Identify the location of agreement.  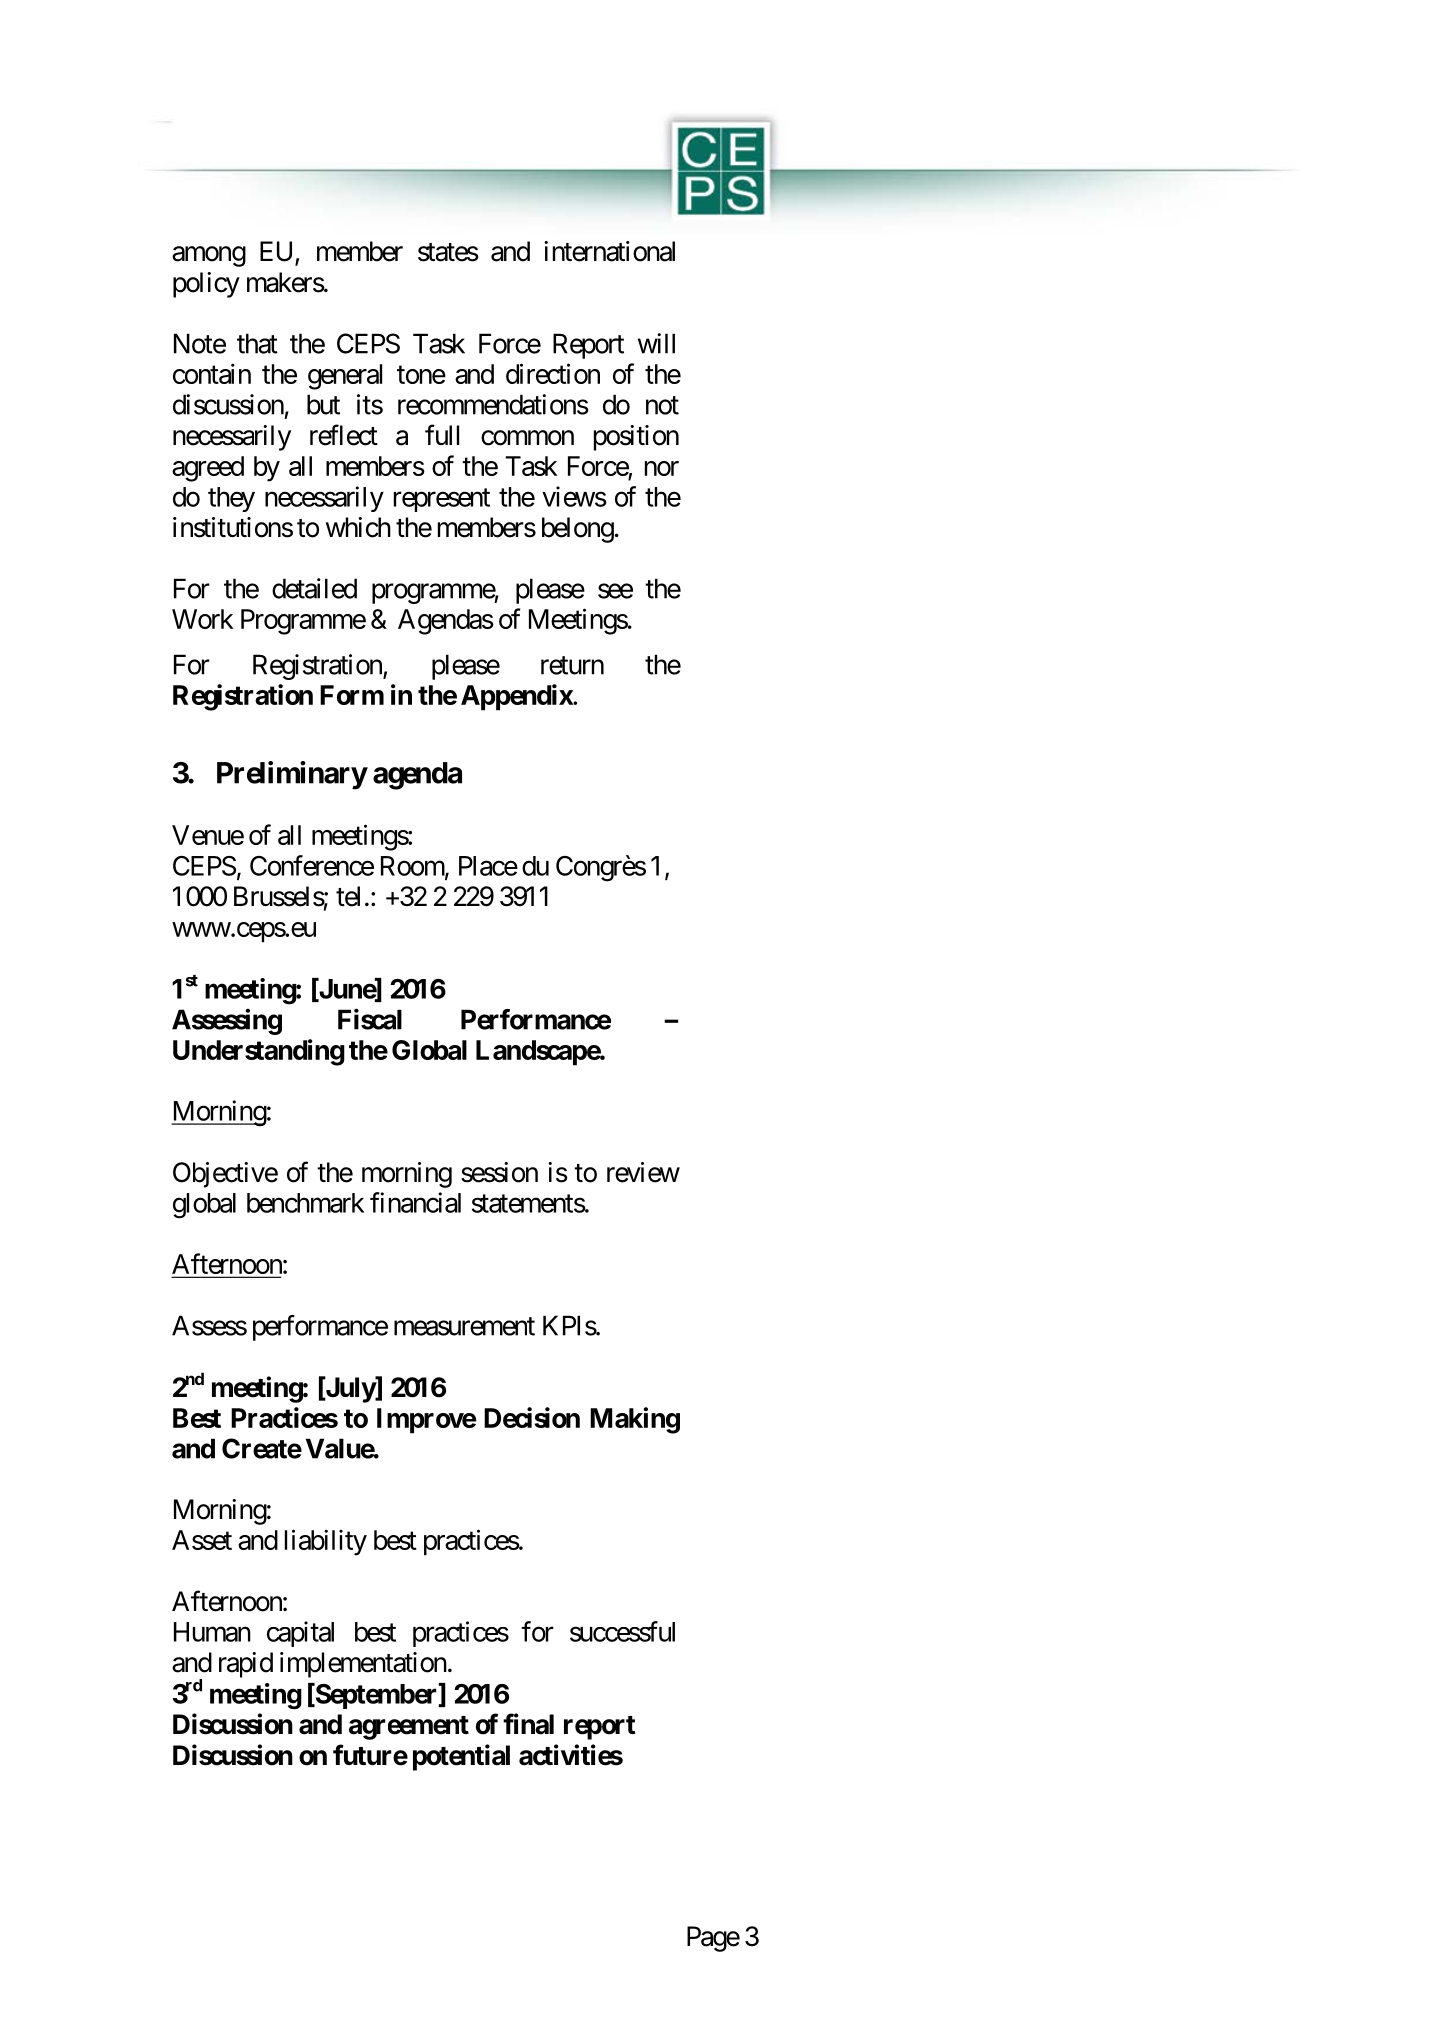
(409, 1728).
